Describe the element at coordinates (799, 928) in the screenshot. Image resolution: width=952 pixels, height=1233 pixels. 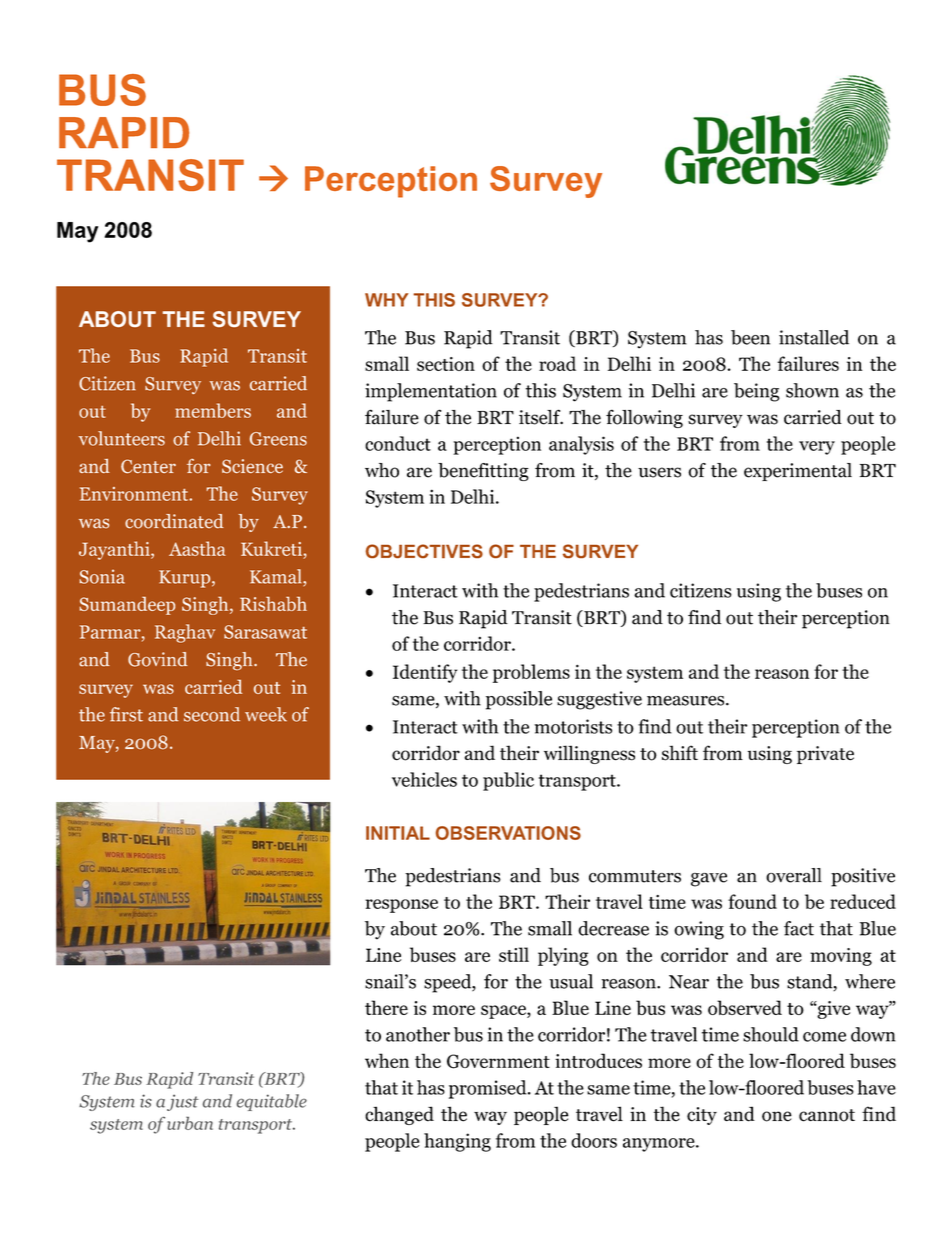
I see `fact` at that location.
